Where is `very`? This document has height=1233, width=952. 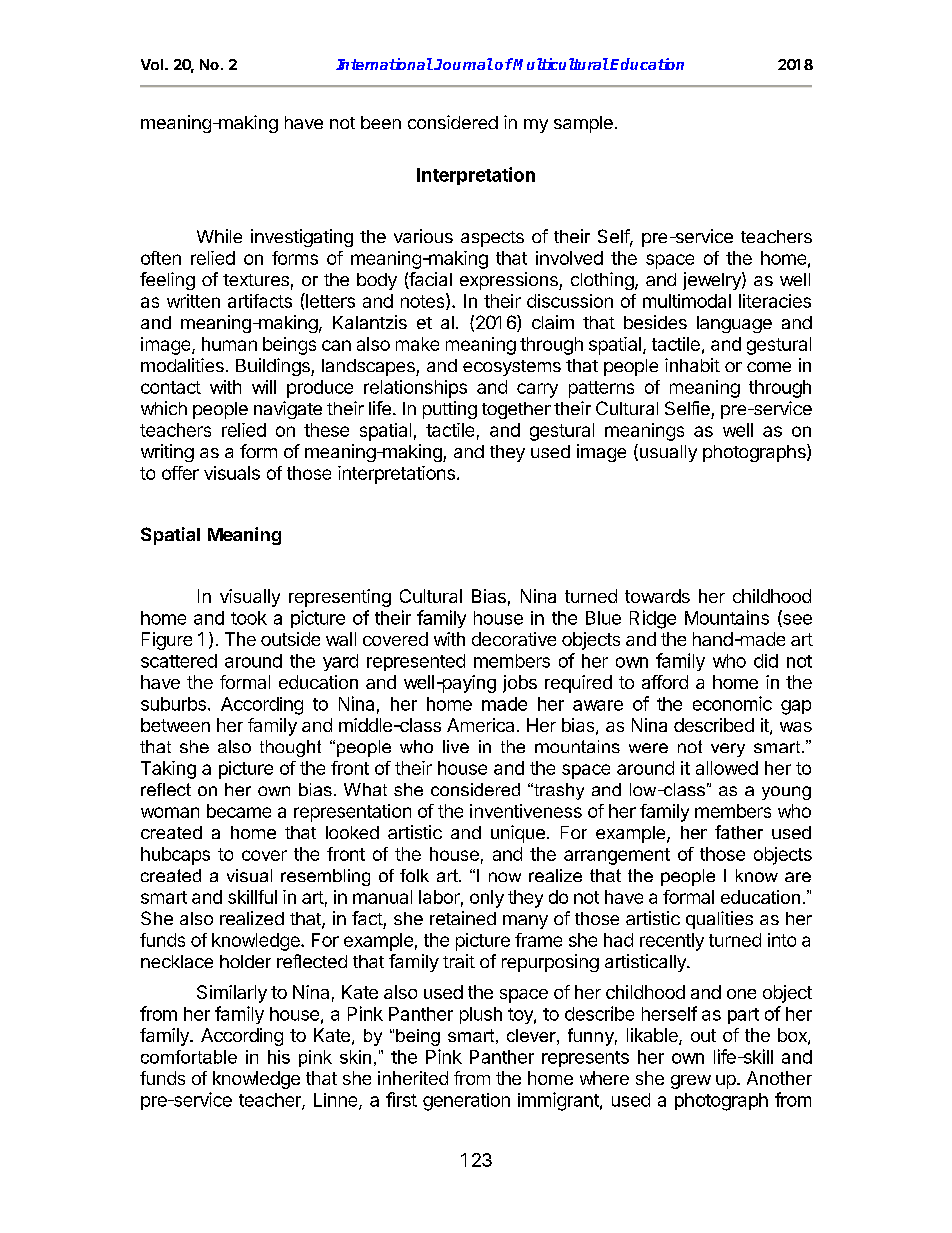 very is located at coordinates (728, 750).
